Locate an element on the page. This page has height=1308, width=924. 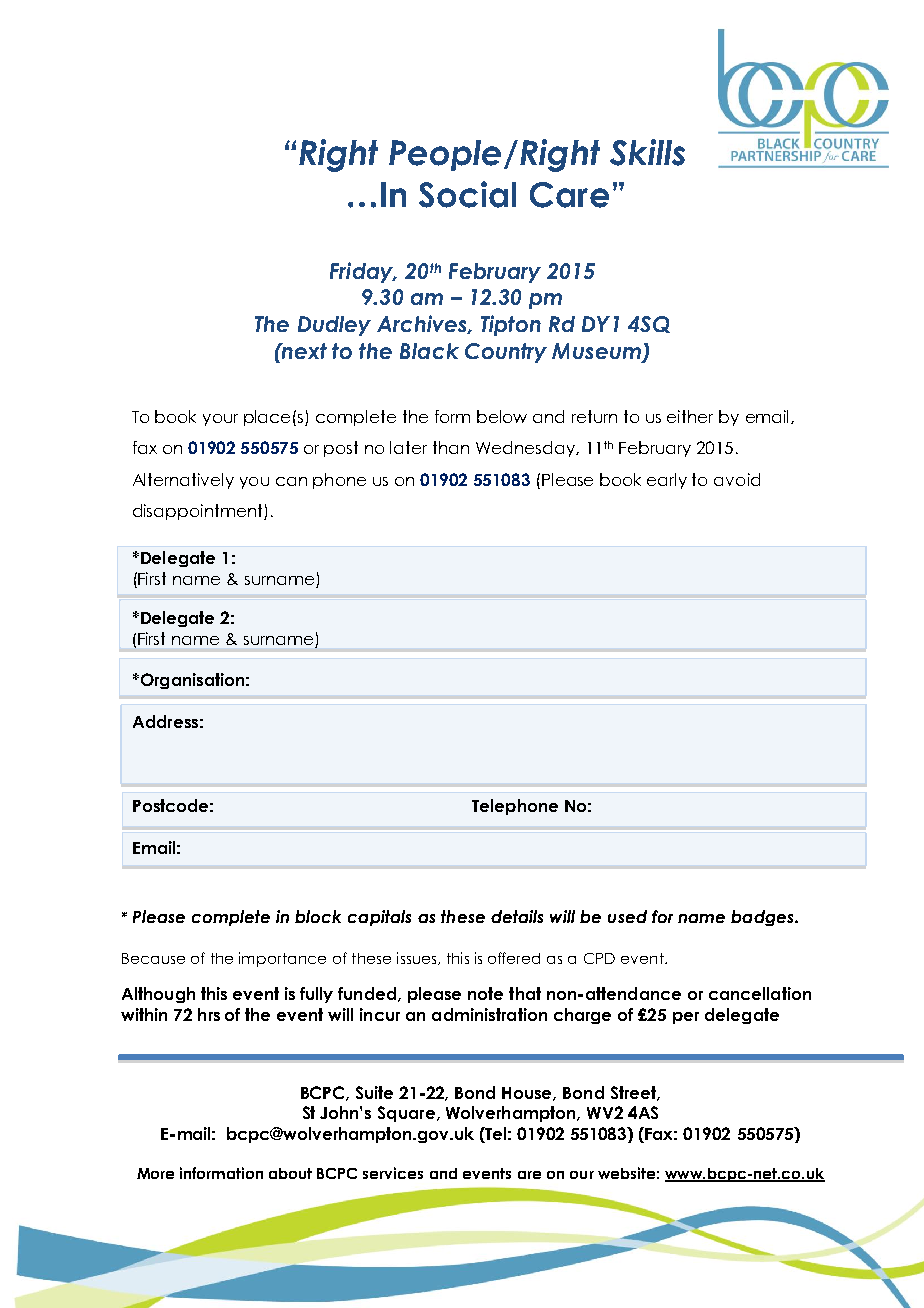
early is located at coordinates (667, 481).
